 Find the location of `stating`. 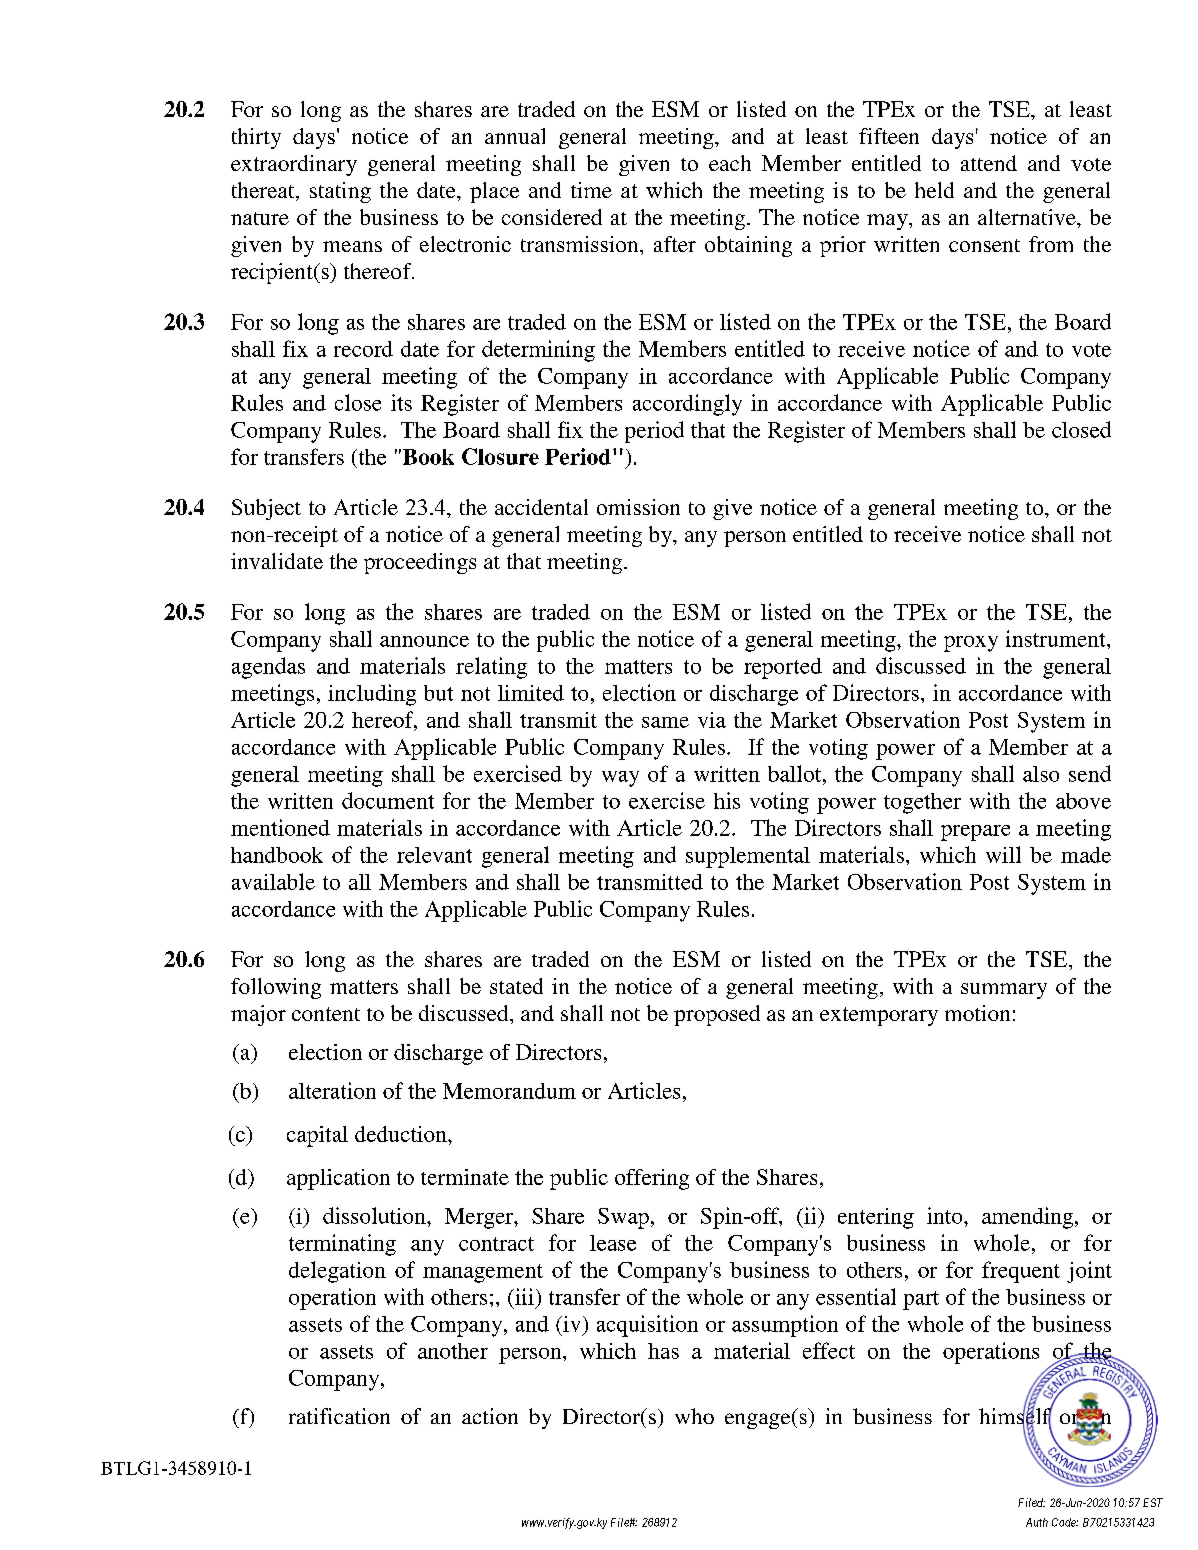

stating is located at coordinates (340, 192).
